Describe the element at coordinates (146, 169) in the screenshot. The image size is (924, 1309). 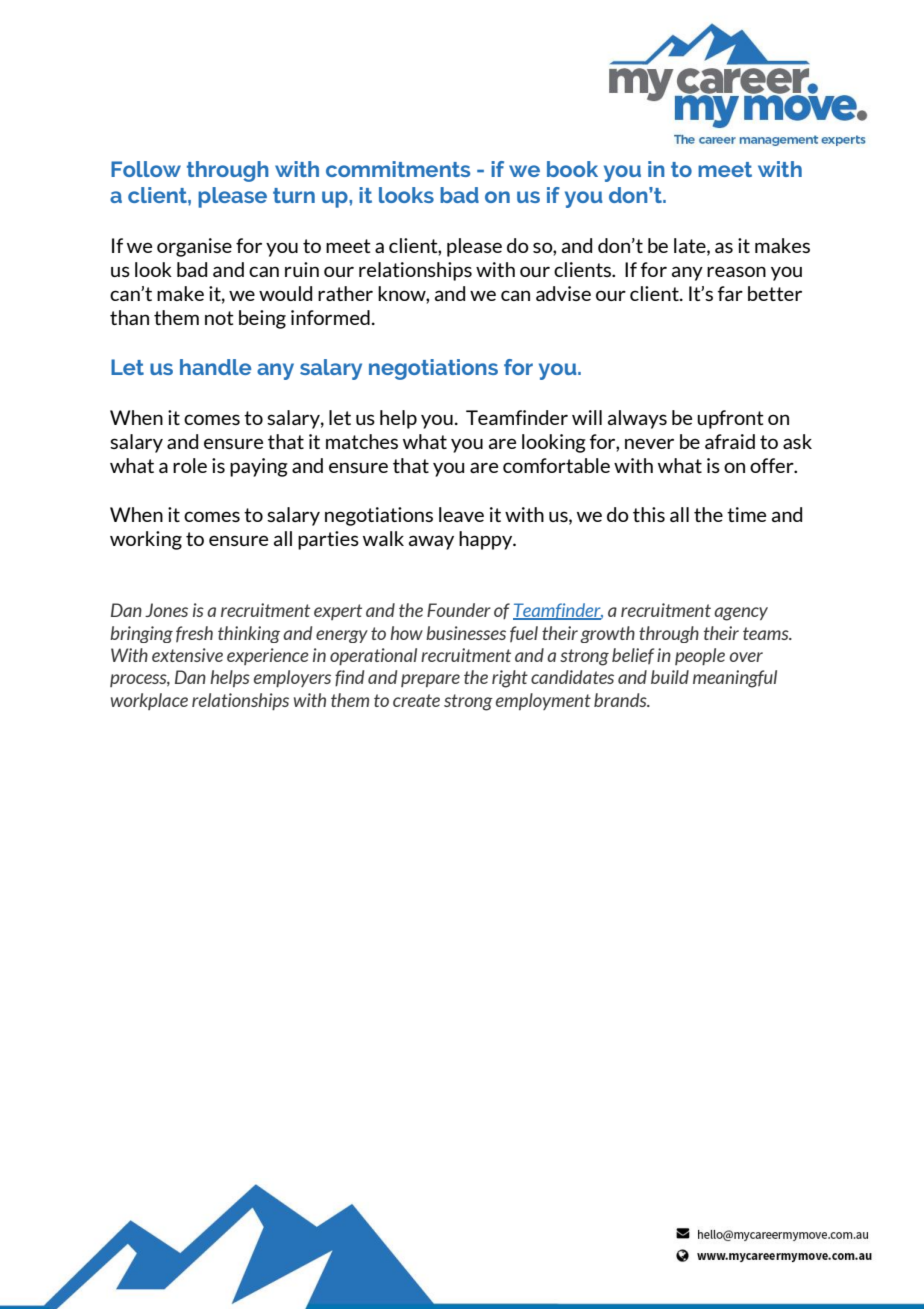
I see `Follow` at that location.
